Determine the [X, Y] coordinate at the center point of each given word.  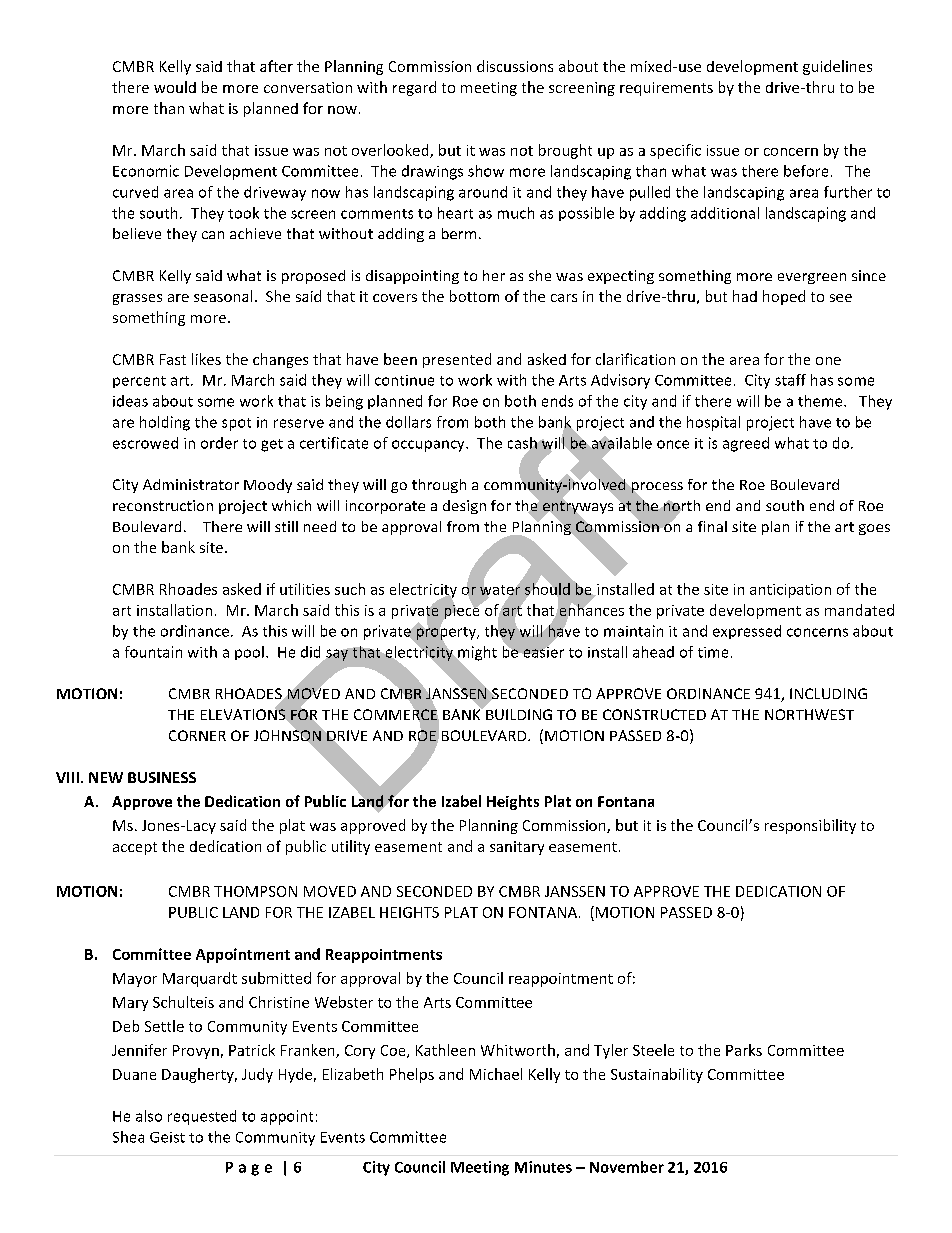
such [350, 589]
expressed [747, 632]
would [175, 87]
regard [414, 88]
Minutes [543, 1167]
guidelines [837, 67]
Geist [167, 1137]
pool [249, 653]
